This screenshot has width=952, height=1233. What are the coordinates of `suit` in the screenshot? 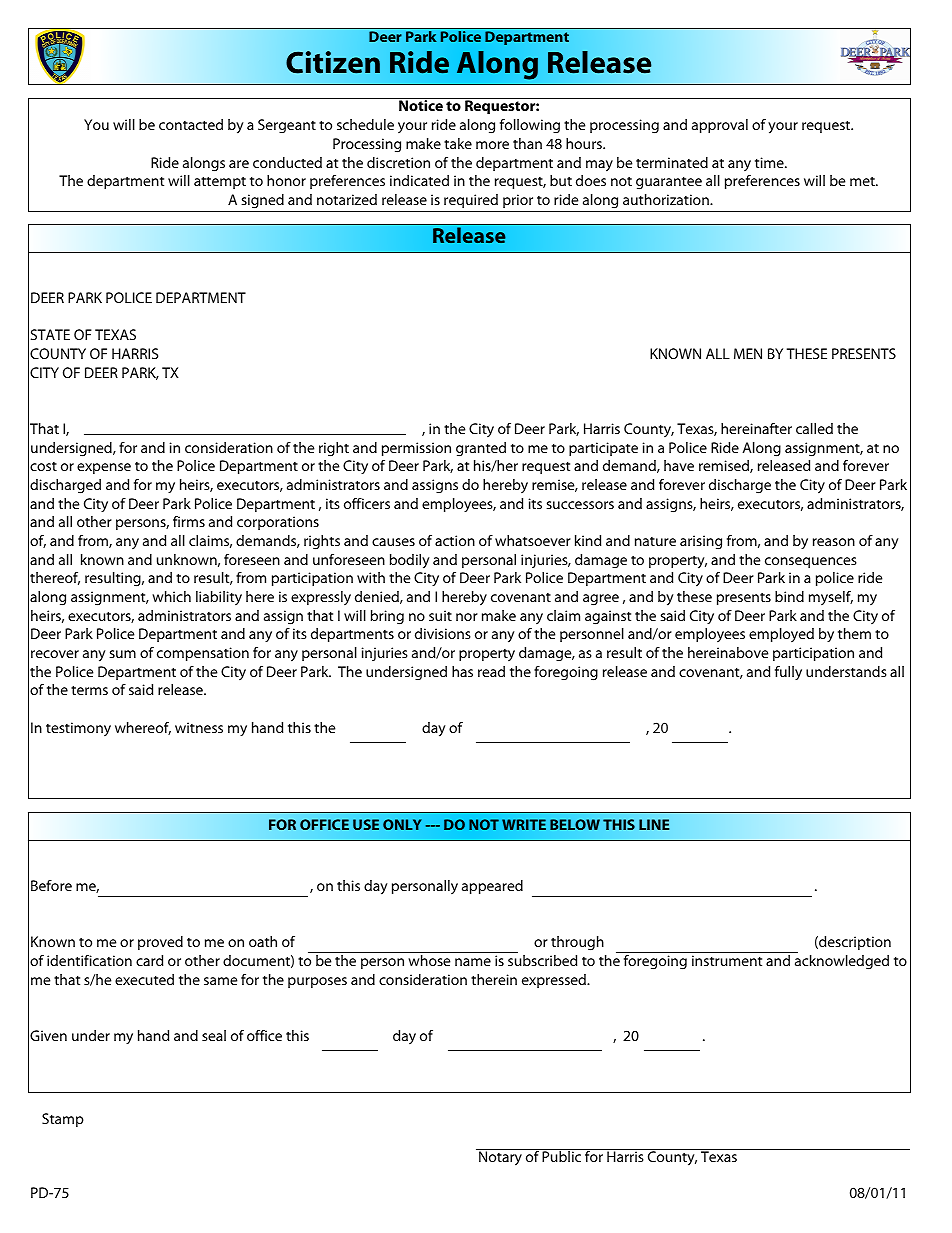 It's located at (440, 615).
